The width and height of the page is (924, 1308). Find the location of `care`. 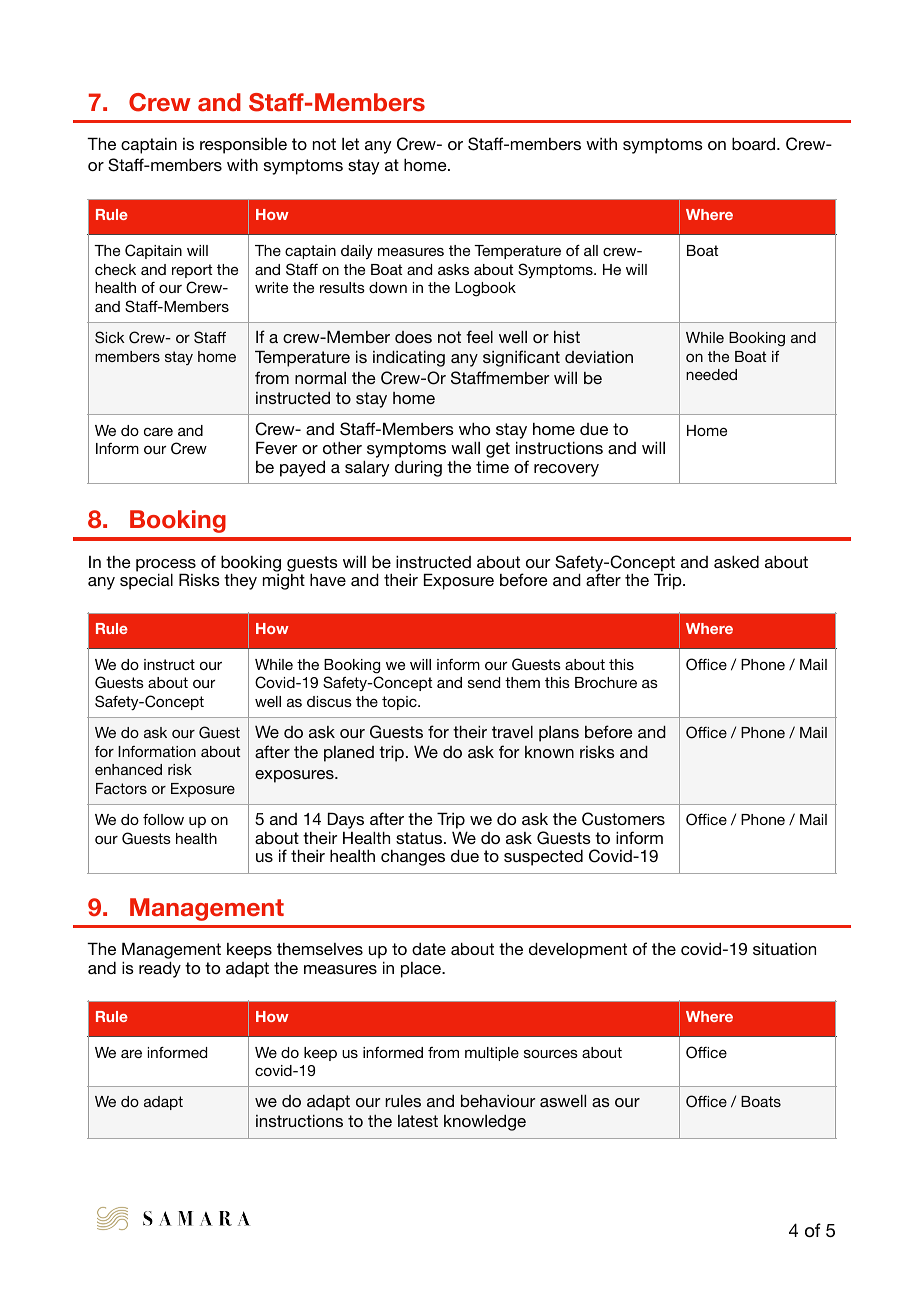

care is located at coordinates (158, 432).
